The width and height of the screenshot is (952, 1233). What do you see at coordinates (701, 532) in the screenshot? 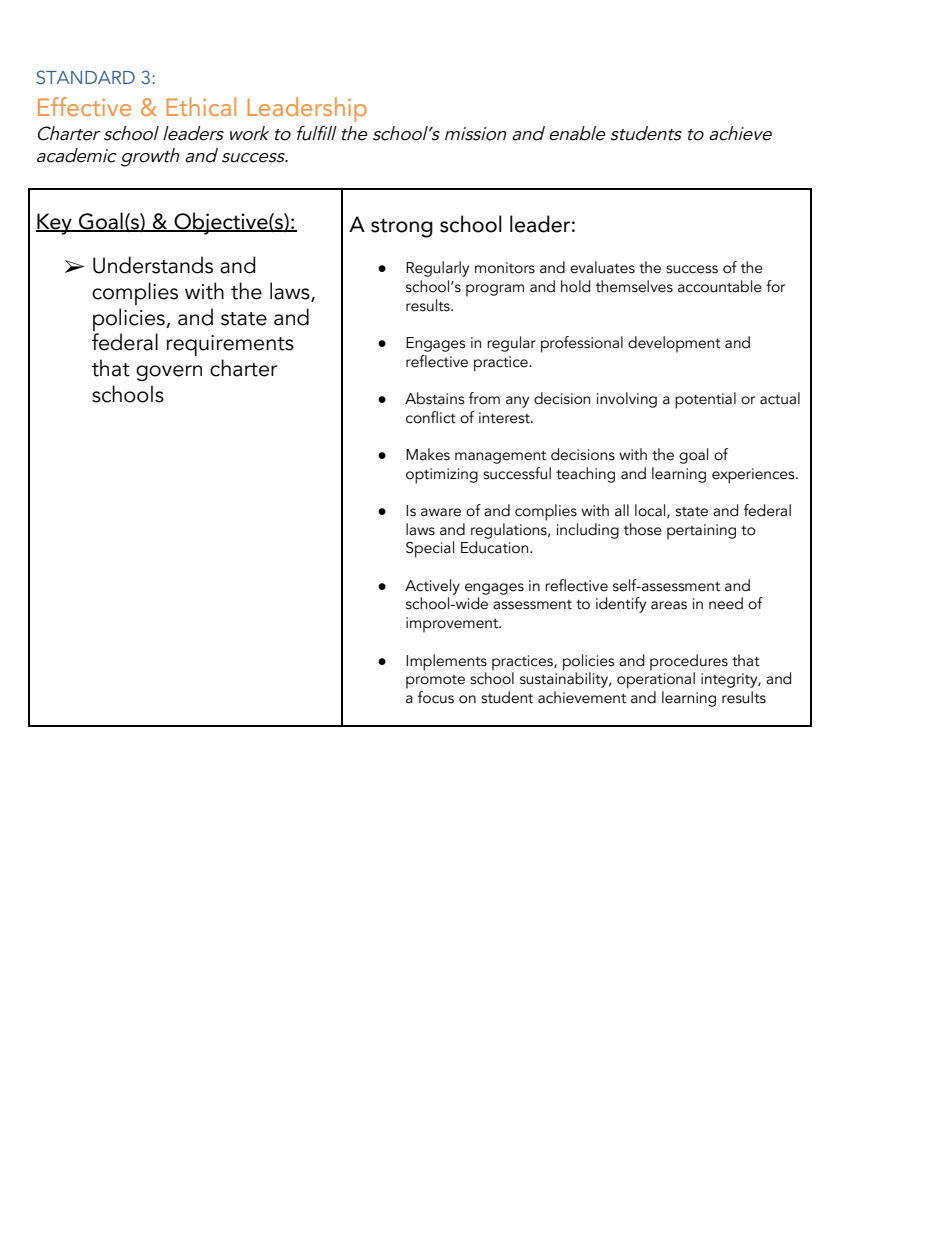
I see `pertaining` at bounding box center [701, 532].
